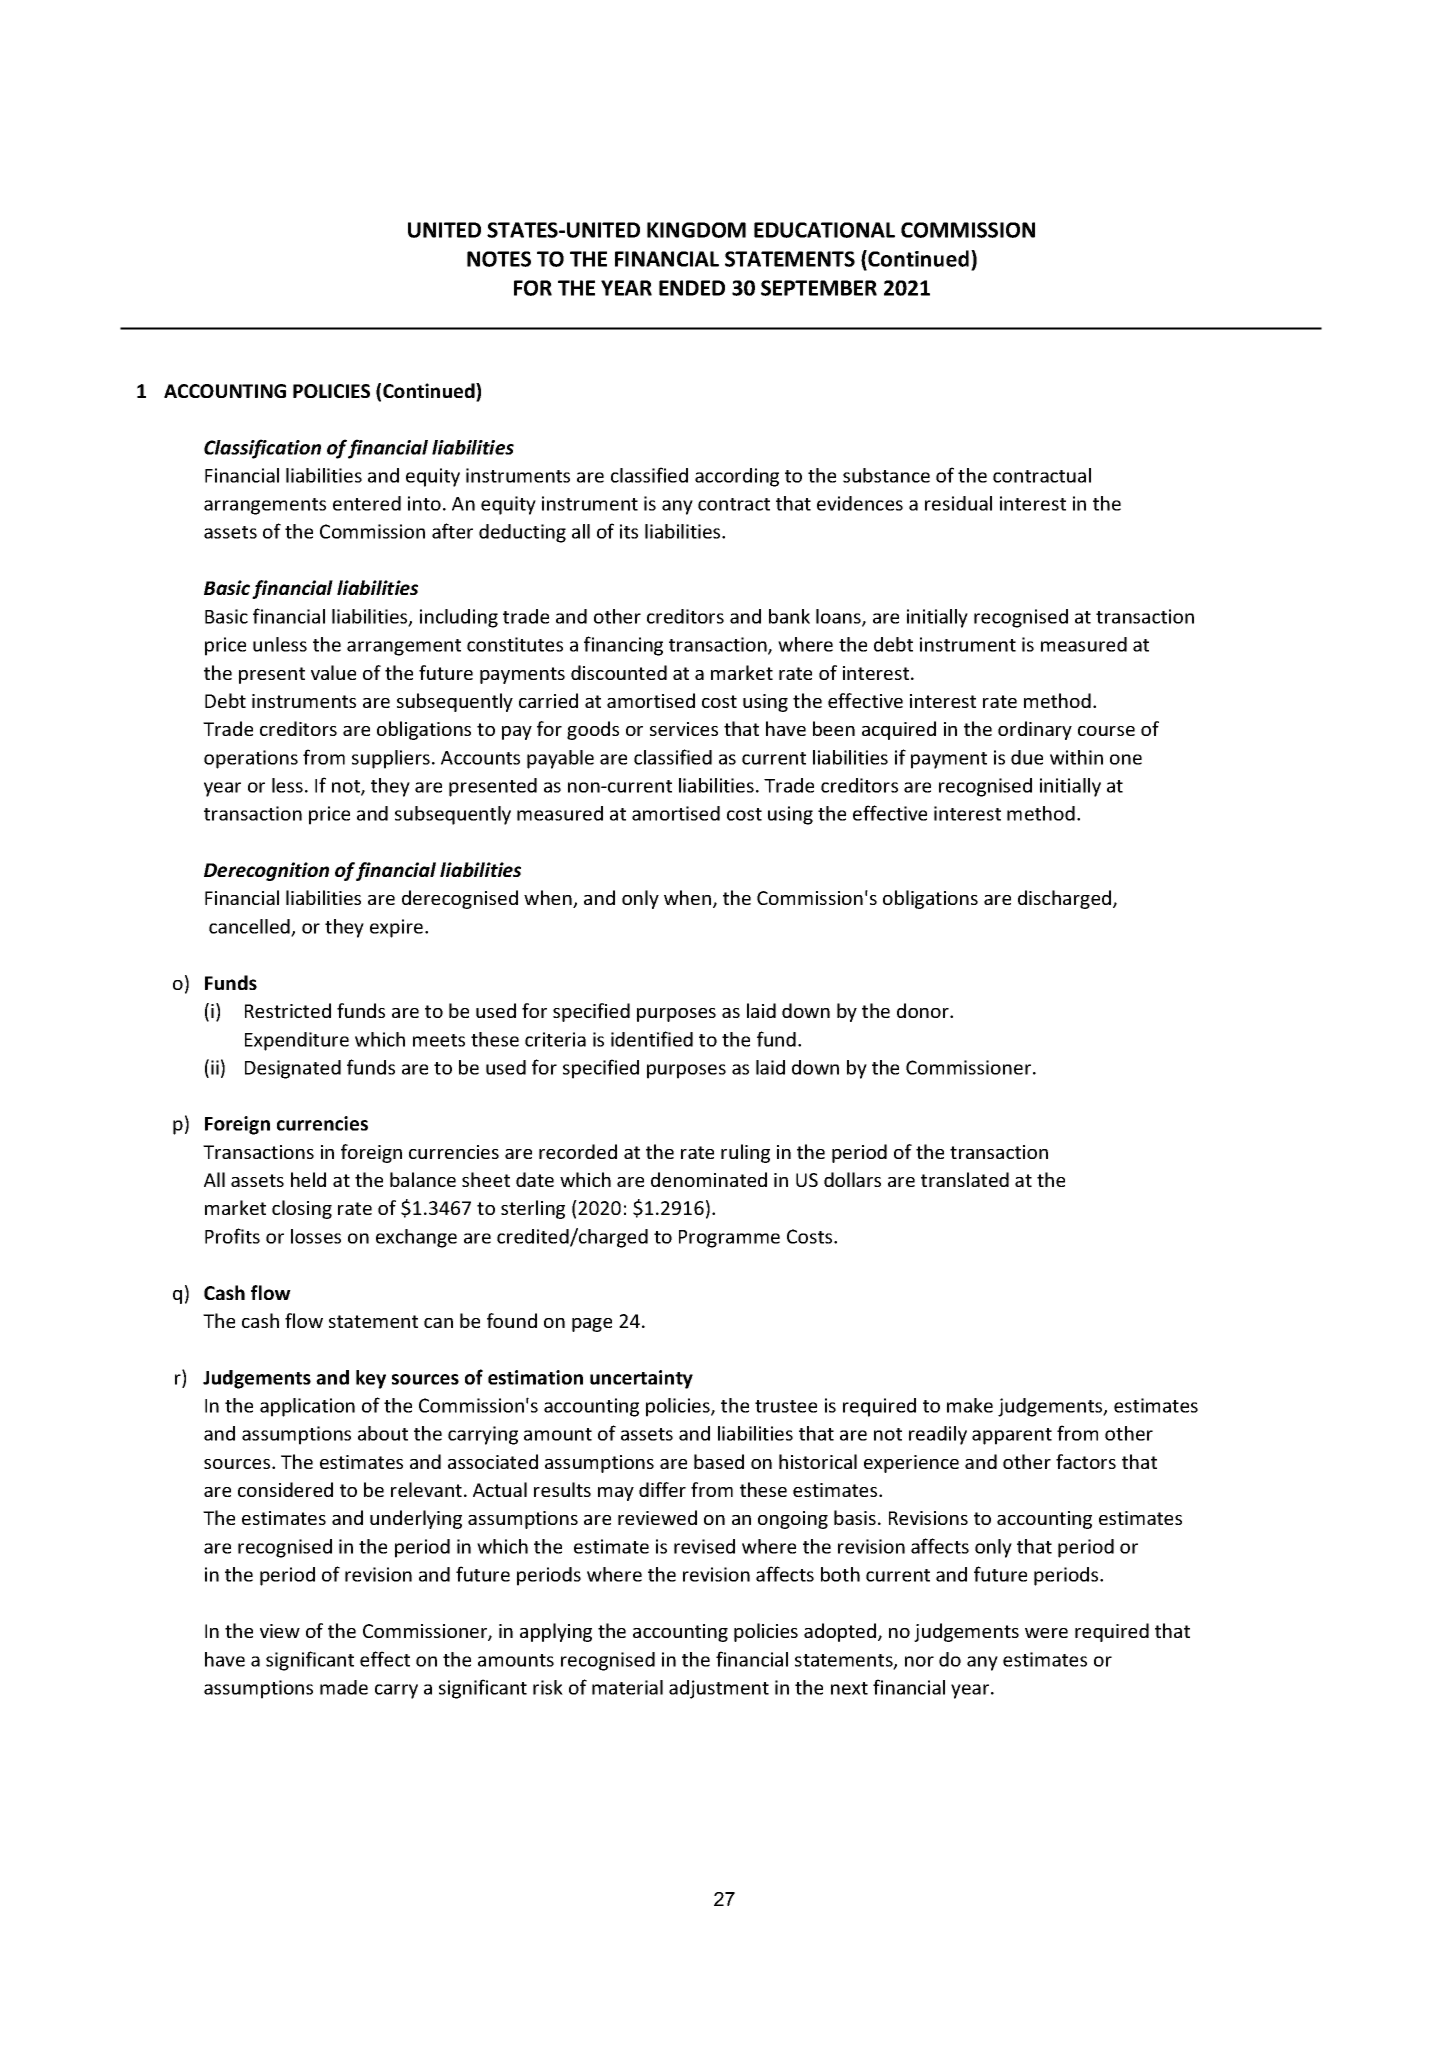  What do you see at coordinates (592, 1325) in the screenshot?
I see `page` at bounding box center [592, 1325].
